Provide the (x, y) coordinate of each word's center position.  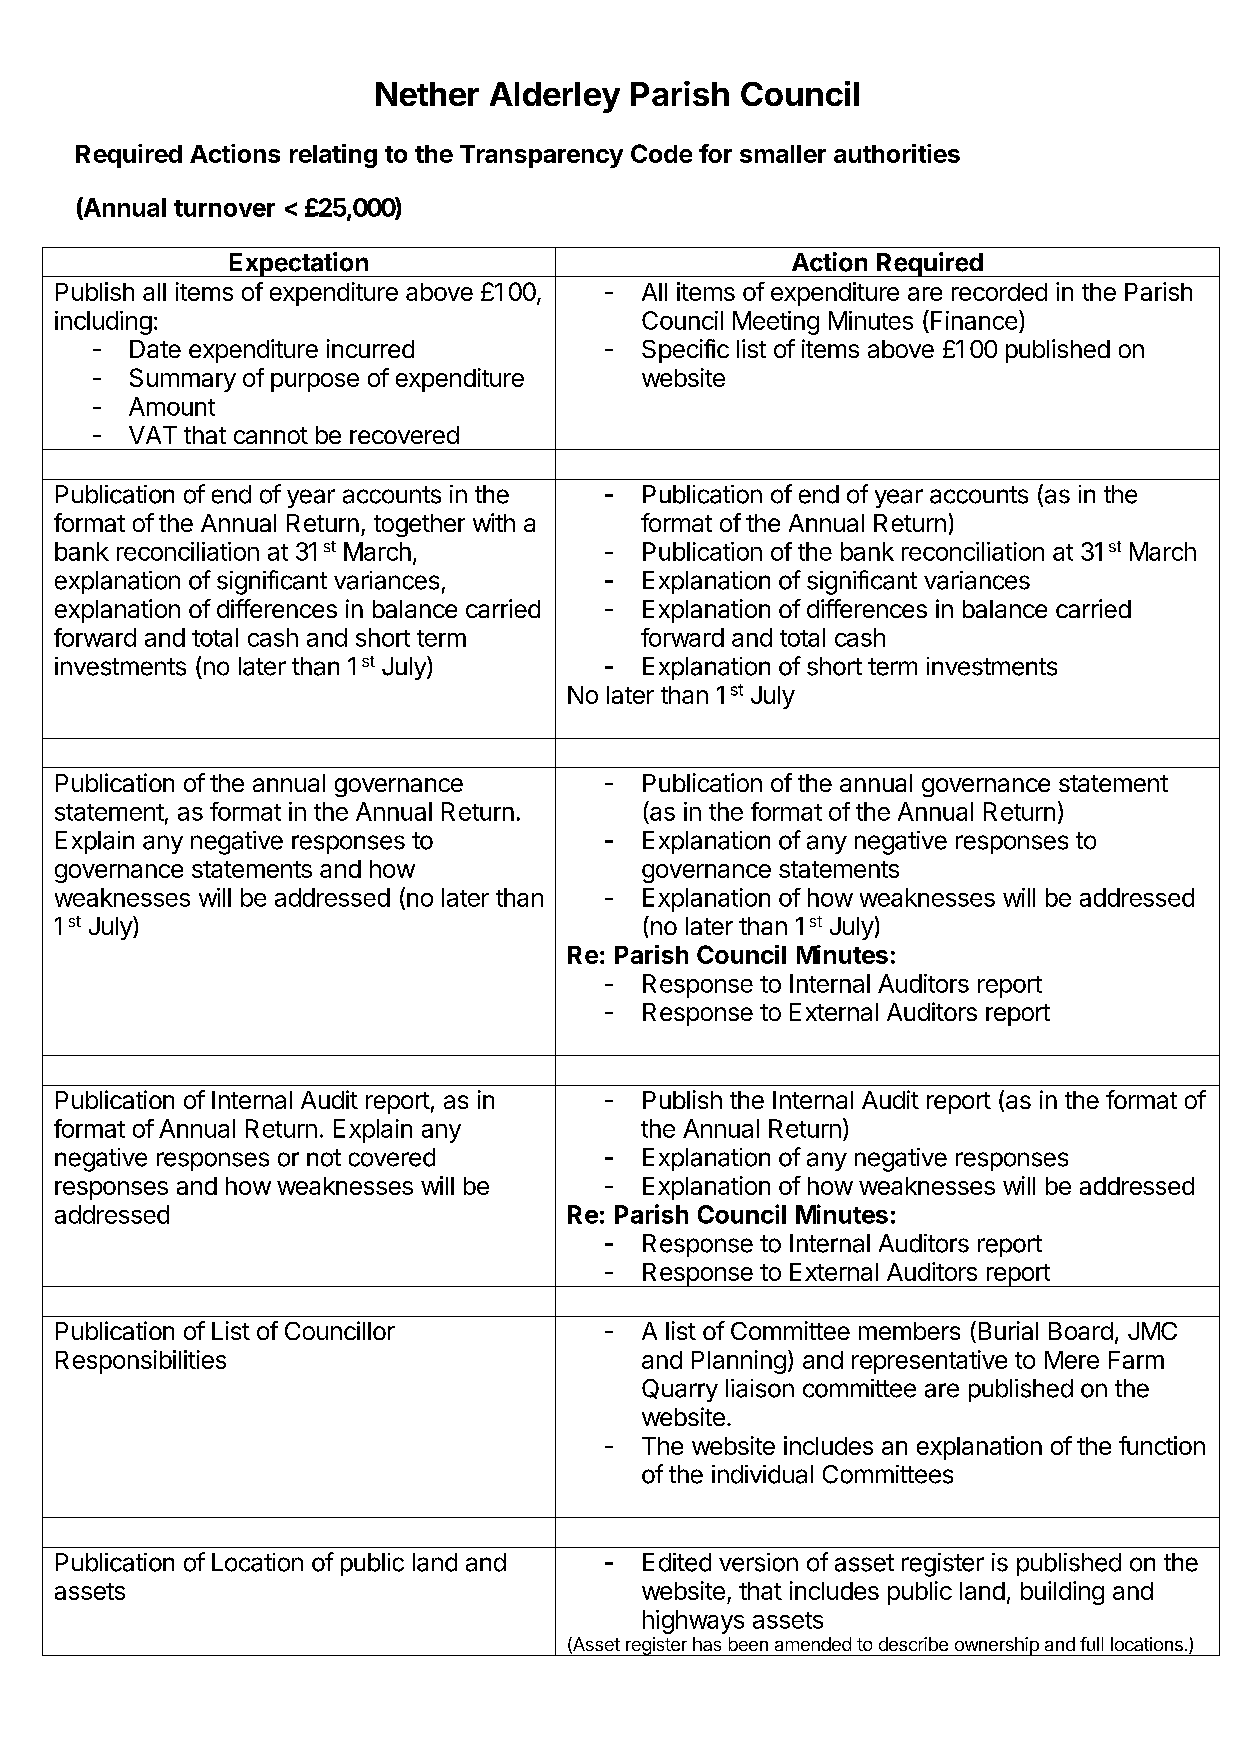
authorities (897, 153)
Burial (1008, 1330)
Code (661, 153)
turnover (224, 208)
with (494, 522)
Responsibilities (141, 1362)
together (419, 525)
